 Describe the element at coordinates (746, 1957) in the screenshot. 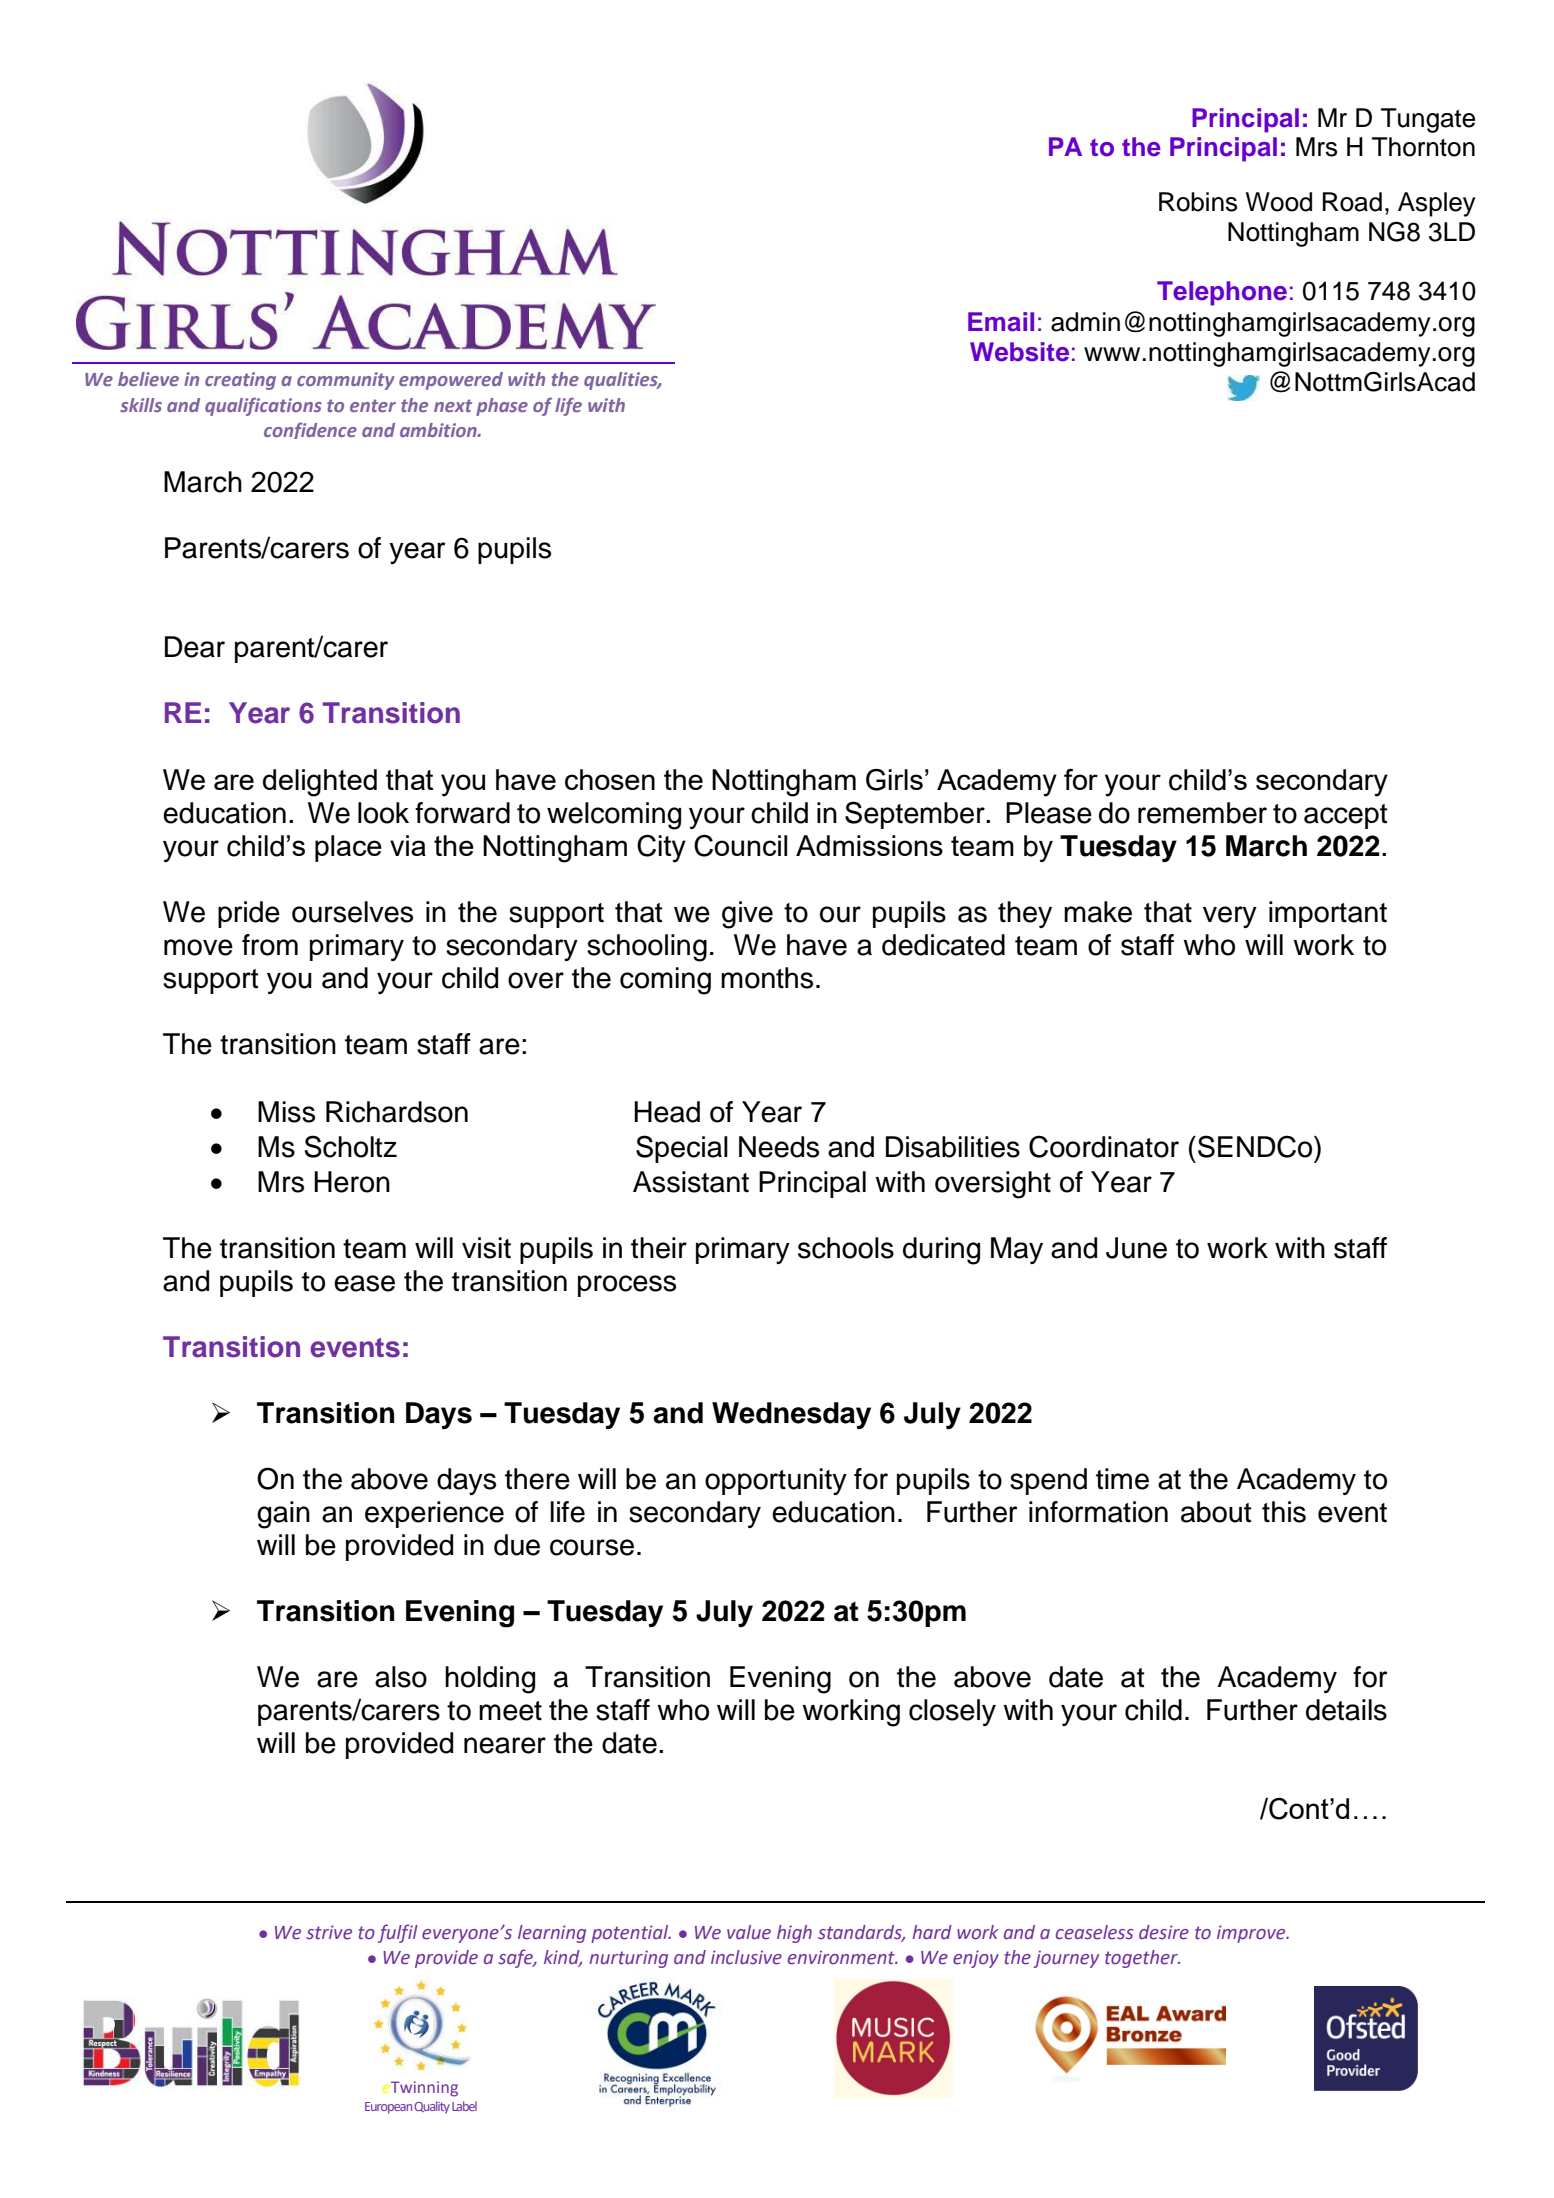

I see `inclusive` at that location.
